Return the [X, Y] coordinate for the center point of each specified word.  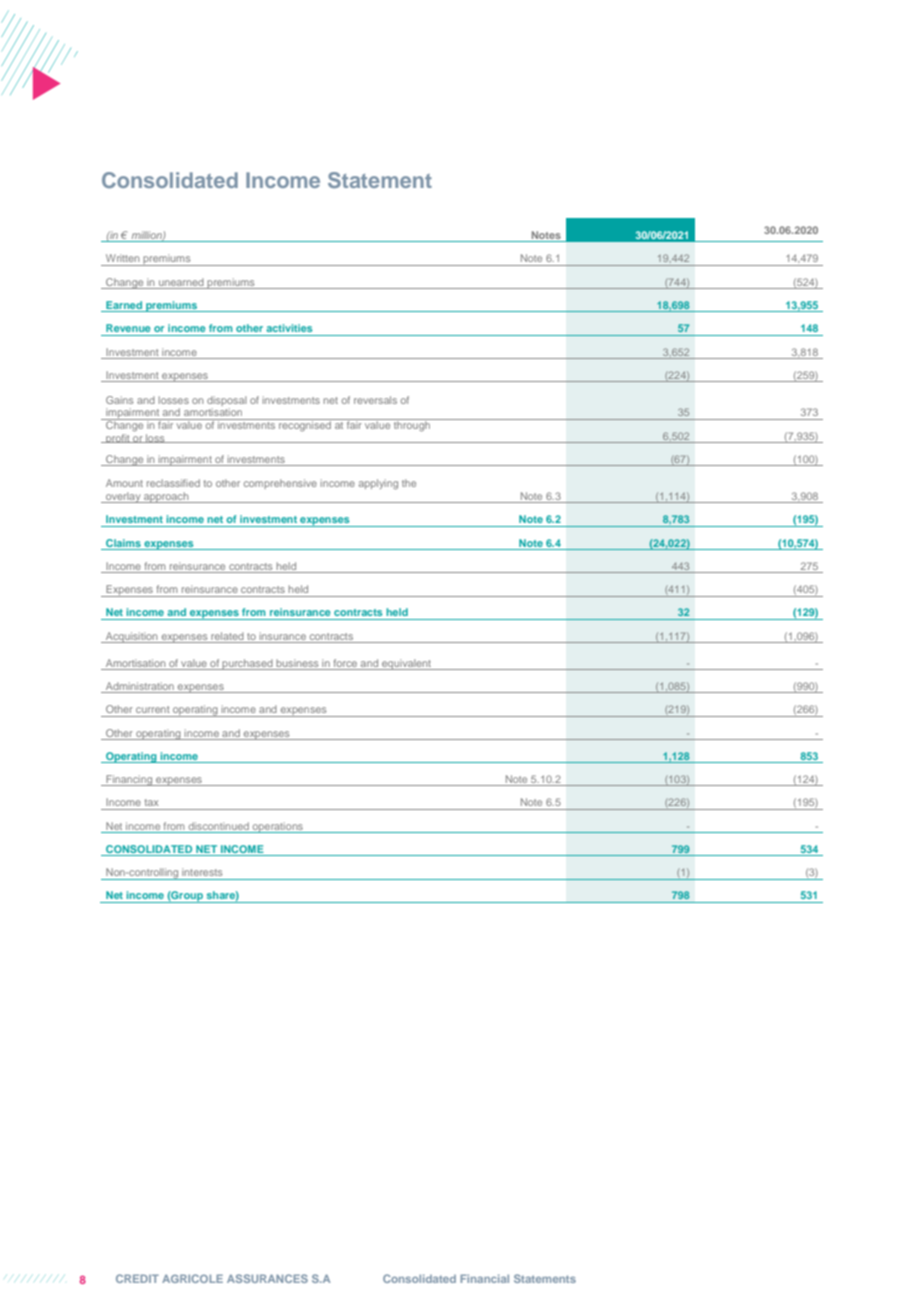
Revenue [128, 328]
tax [151, 802]
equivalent [406, 664]
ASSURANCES [267, 1278]
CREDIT [137, 1278]
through [412, 425]
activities [289, 328]
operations [277, 827]
